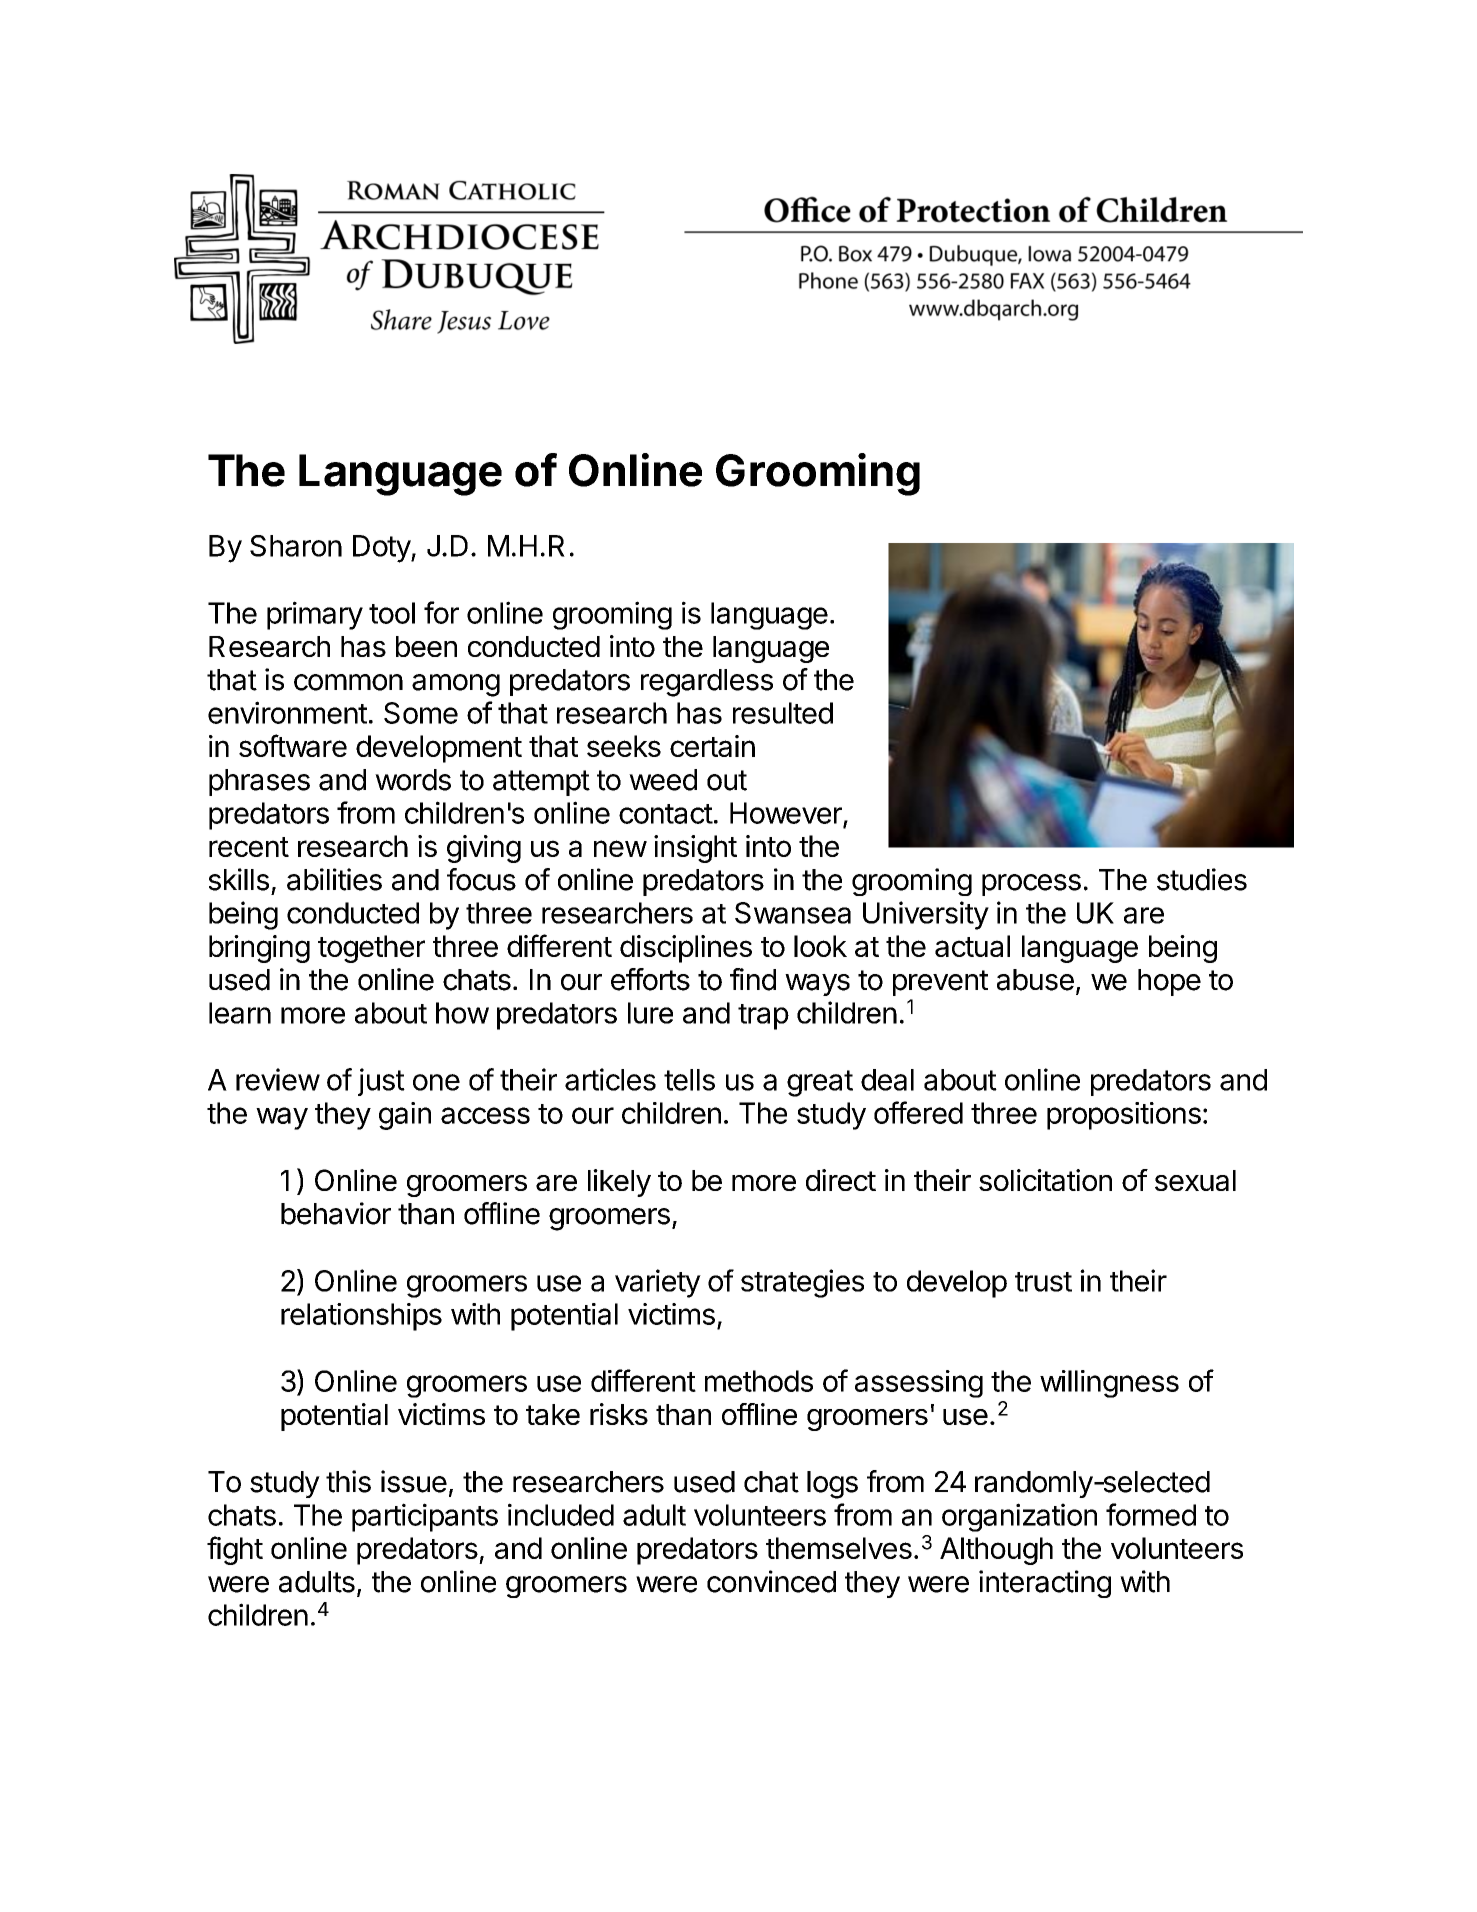 The image size is (1477, 1912). What do you see at coordinates (381, 1082) in the page?
I see `just` at bounding box center [381, 1082].
